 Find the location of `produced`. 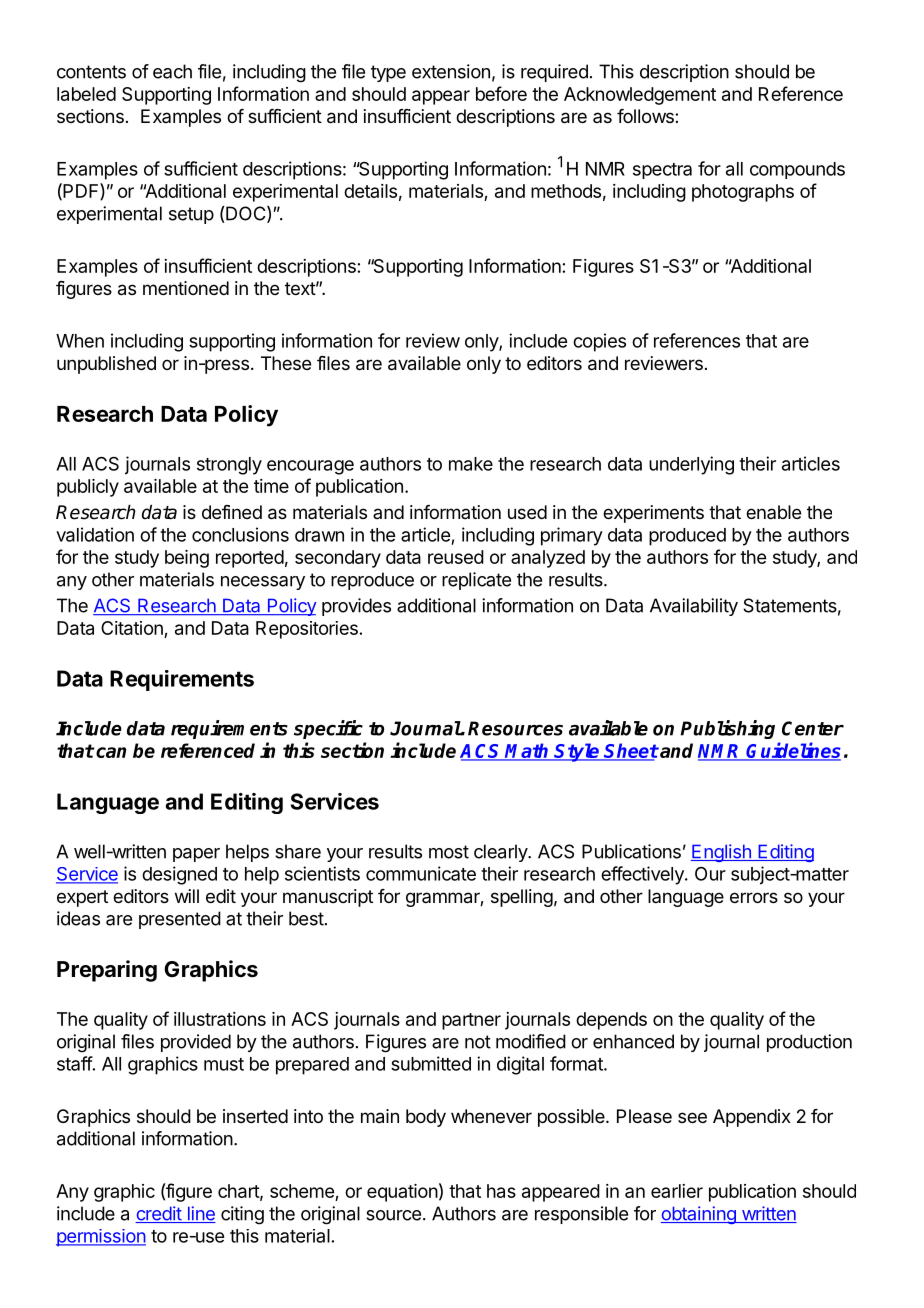

produced is located at coordinates (687, 537).
